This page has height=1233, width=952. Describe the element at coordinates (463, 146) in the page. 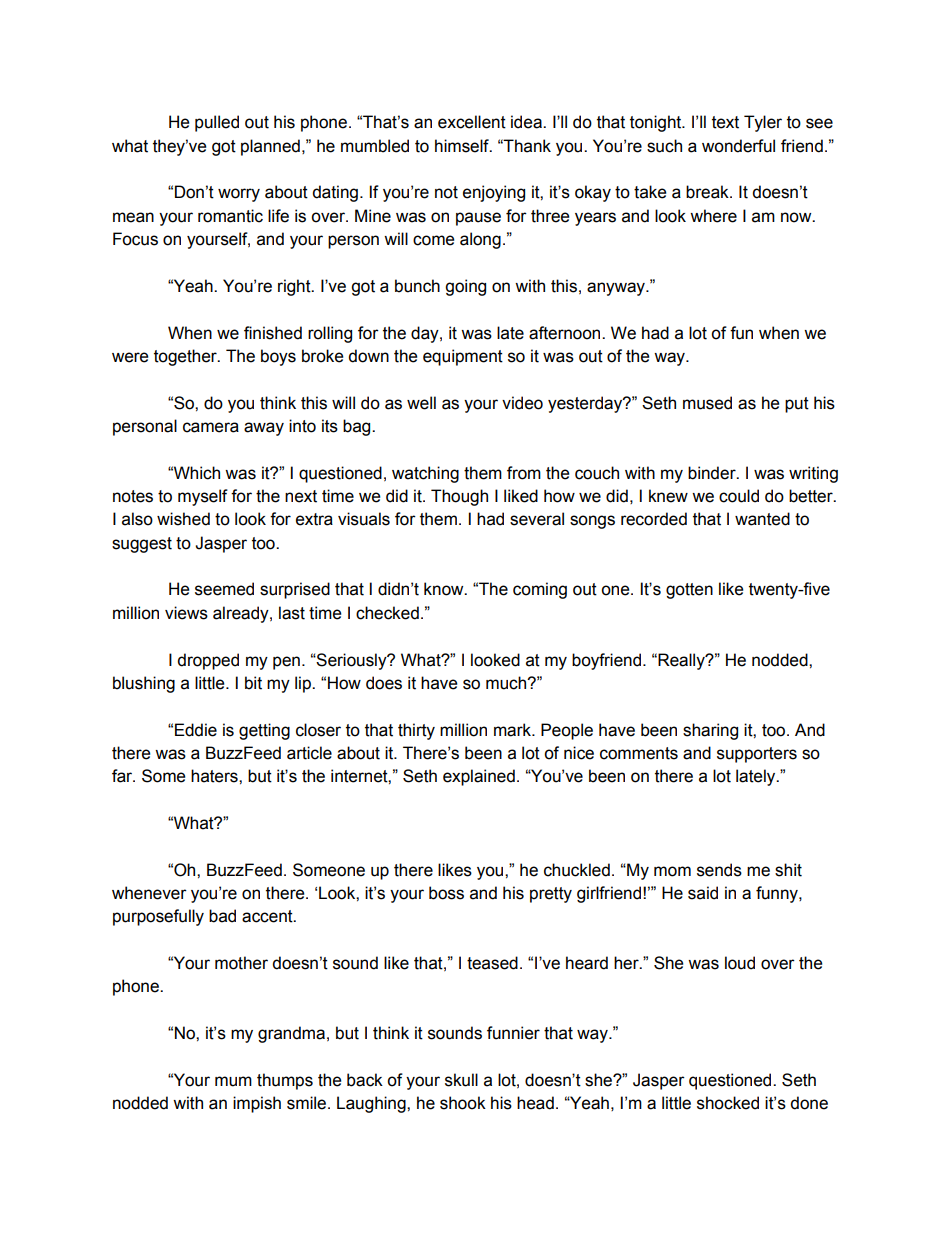

I see `himself` at that location.
